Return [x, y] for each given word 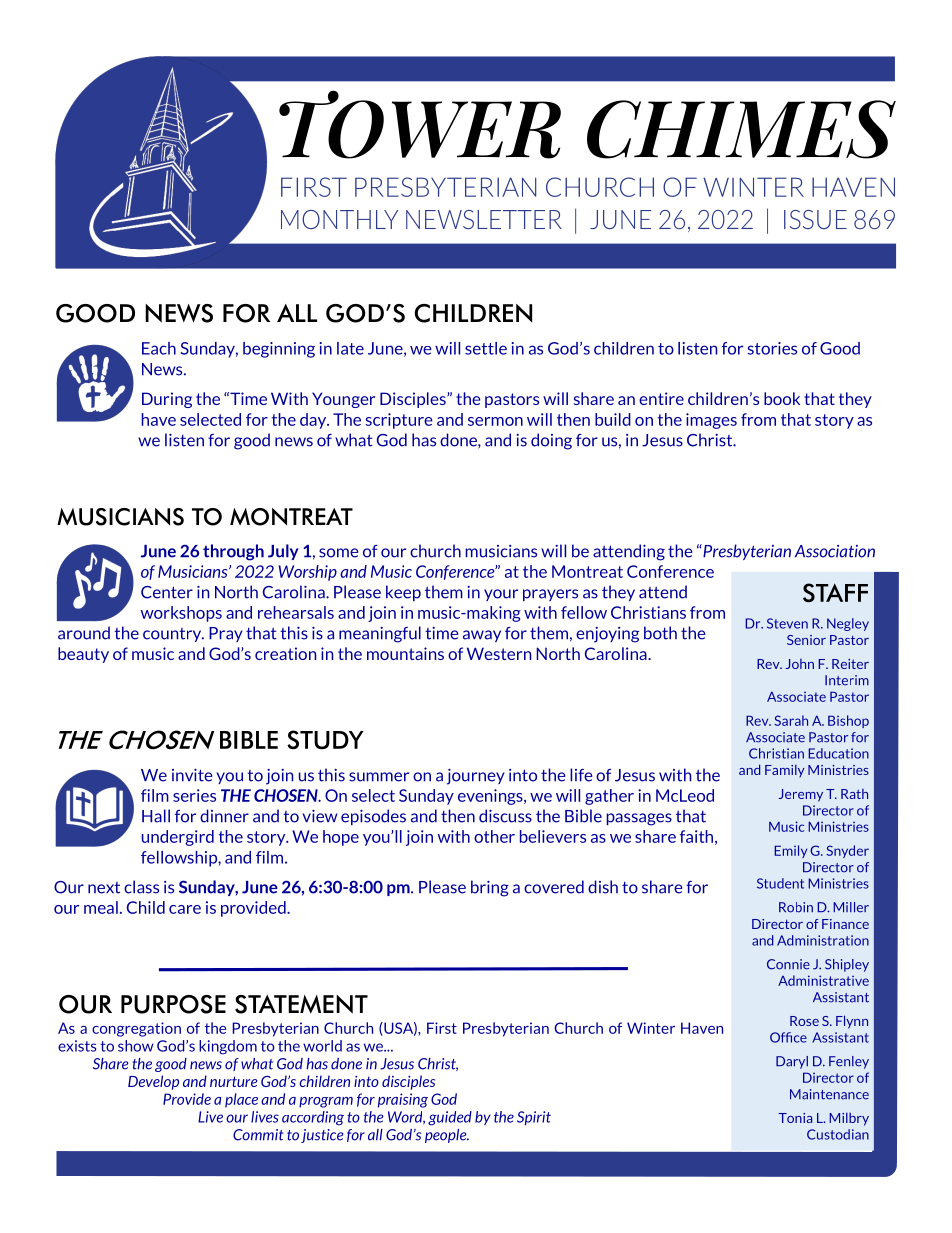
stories [772, 348]
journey [476, 777]
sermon [495, 421]
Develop [153, 1082]
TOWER [420, 124]
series [194, 795]
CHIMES [741, 129]
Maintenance [829, 1094]
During [167, 400]
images [711, 421]
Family [785, 771]
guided [450, 1118]
